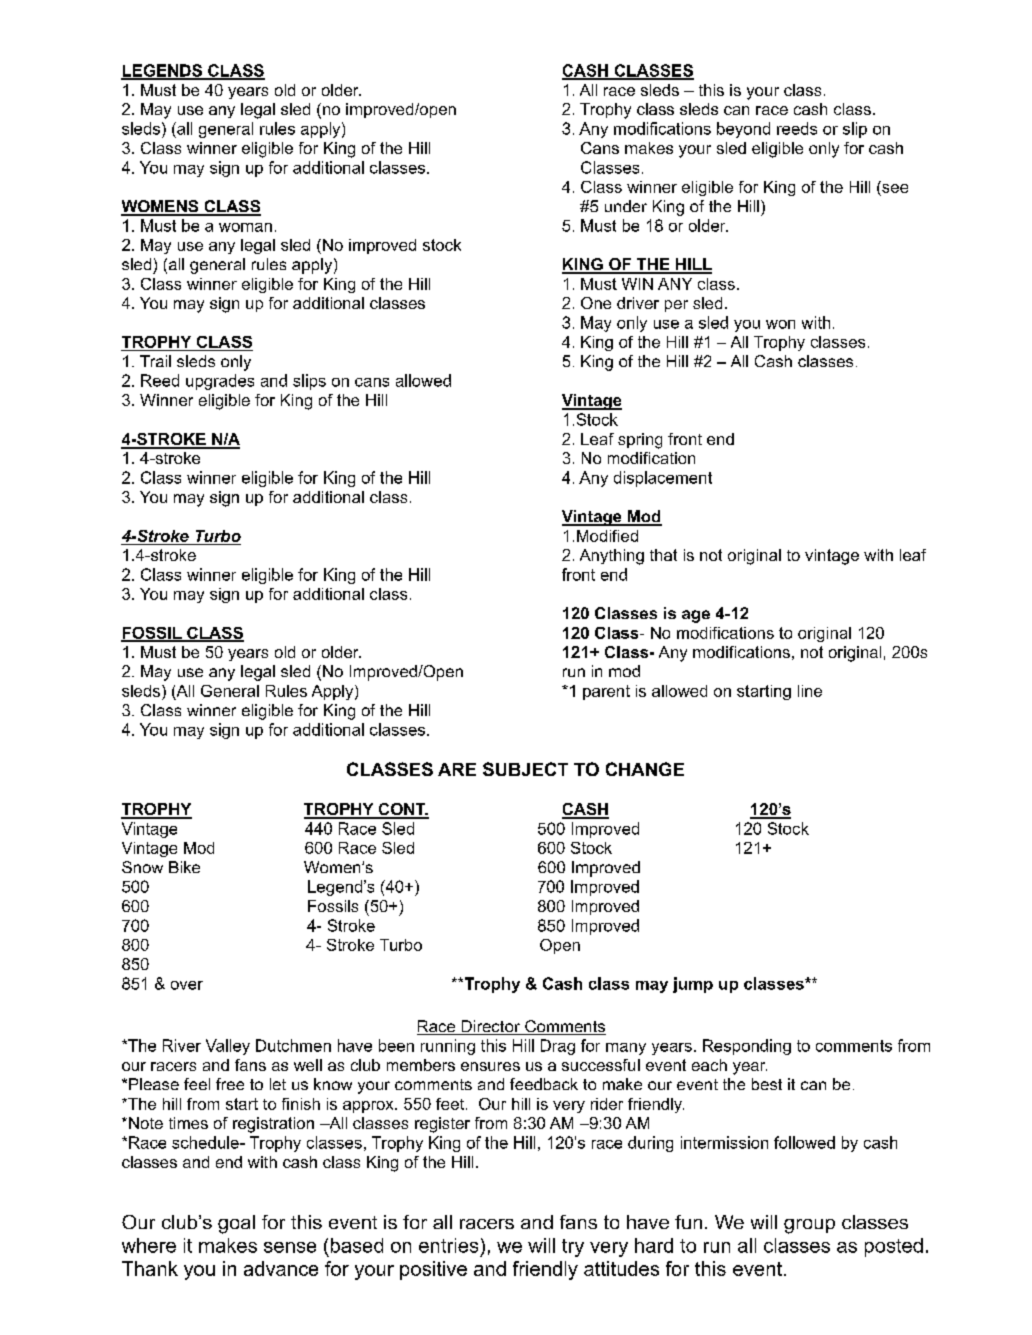 The height and width of the screenshot is (1335, 1032). What do you see at coordinates (236, 1224) in the screenshot?
I see `goal` at bounding box center [236, 1224].
